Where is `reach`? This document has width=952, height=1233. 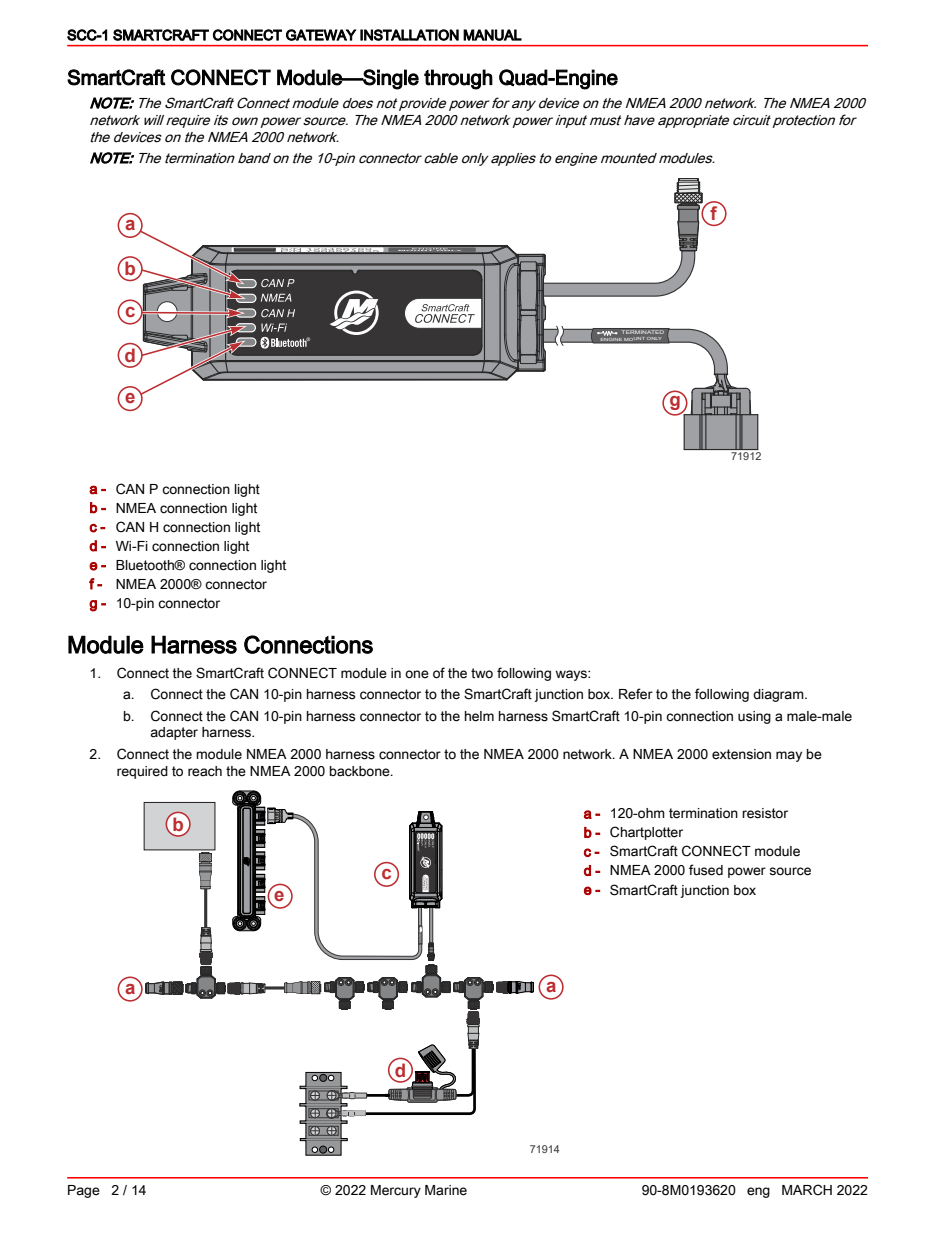
reach is located at coordinates (205, 771).
